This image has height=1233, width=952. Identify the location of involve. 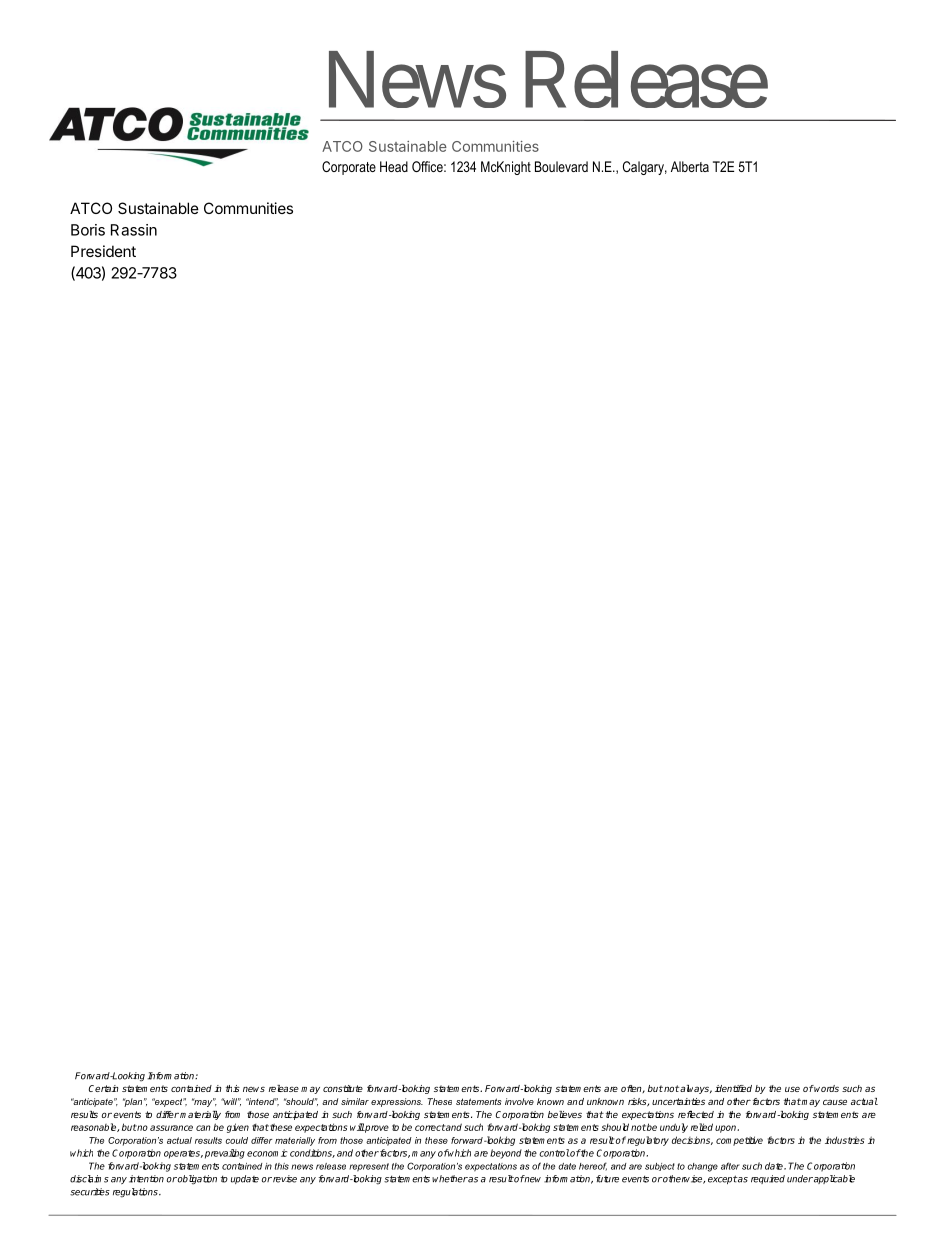
(519, 1101).
